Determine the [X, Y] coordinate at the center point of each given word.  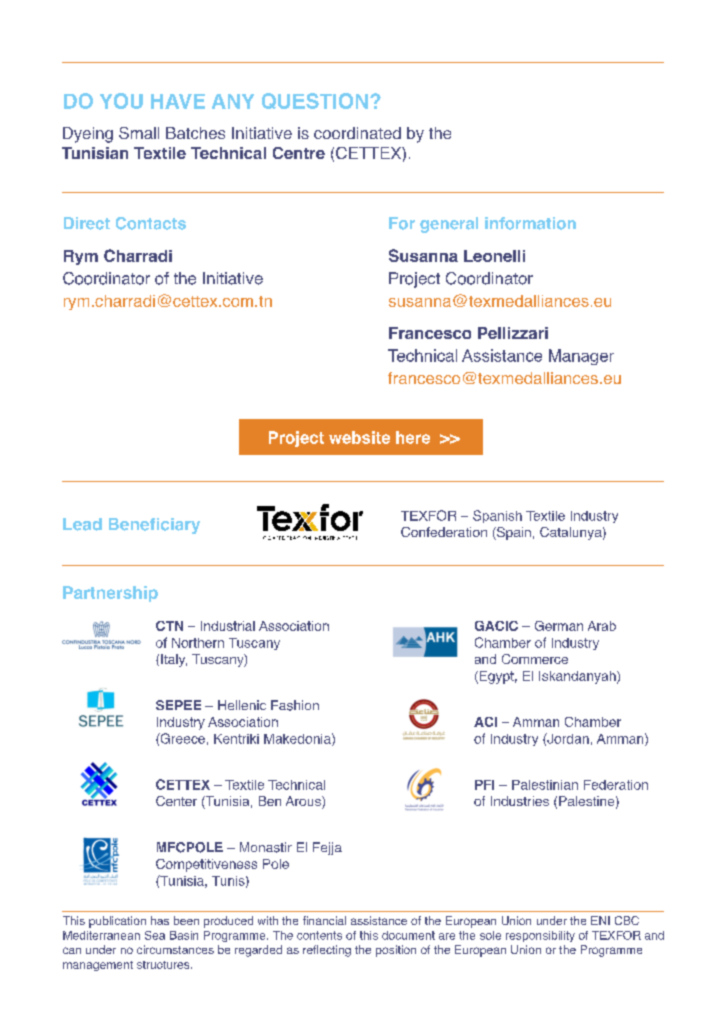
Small [139, 133]
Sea [155, 935]
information [530, 223]
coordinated [357, 133]
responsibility [540, 936]
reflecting [327, 951]
